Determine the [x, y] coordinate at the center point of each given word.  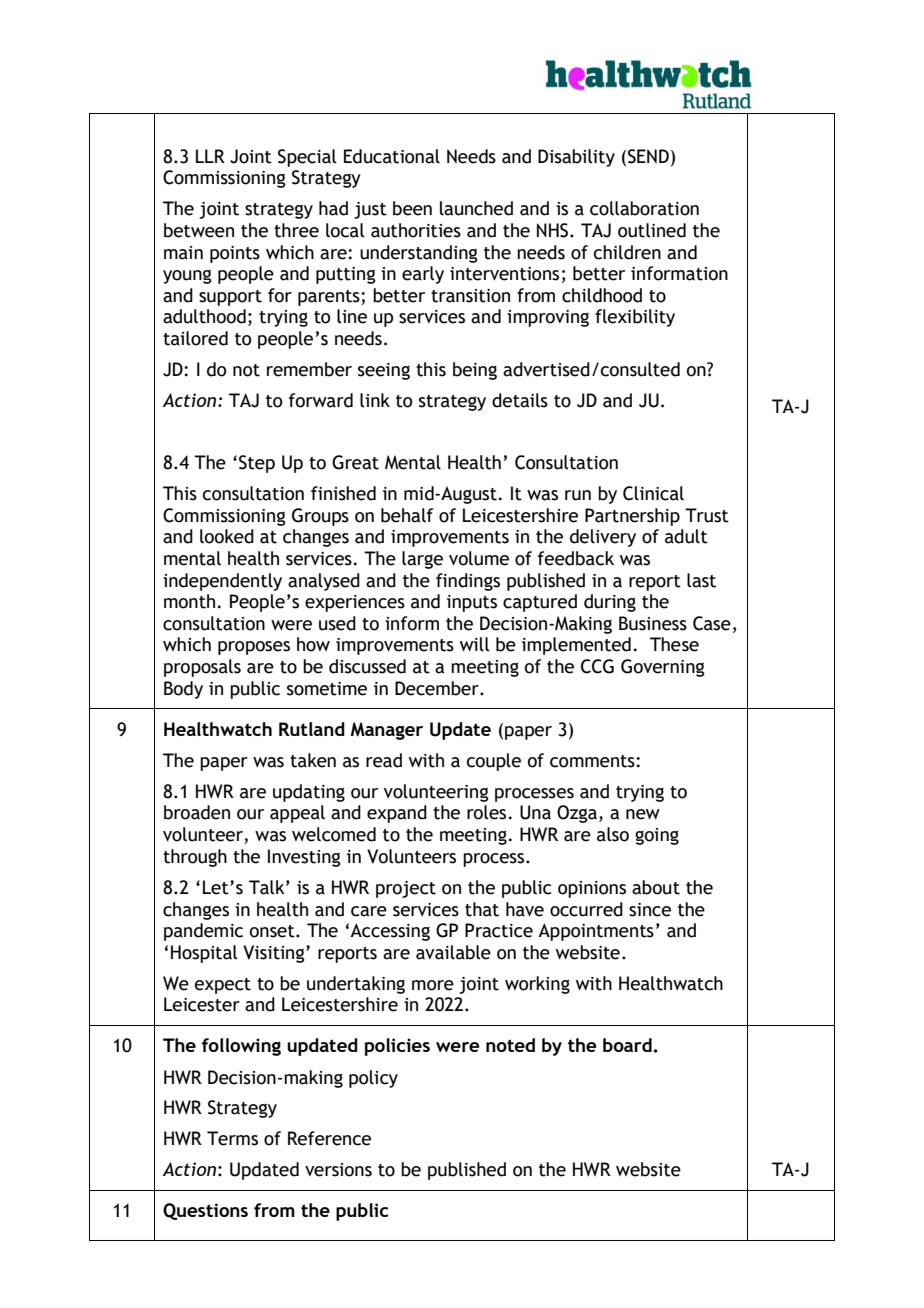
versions [338, 1170]
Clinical [653, 493]
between [199, 230]
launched [476, 208]
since [650, 910]
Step [257, 464]
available [453, 952]
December [438, 688]
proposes [254, 648]
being [475, 371]
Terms [232, 1138]
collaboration [644, 208]
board [627, 1045]
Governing [663, 668]
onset [273, 931]
